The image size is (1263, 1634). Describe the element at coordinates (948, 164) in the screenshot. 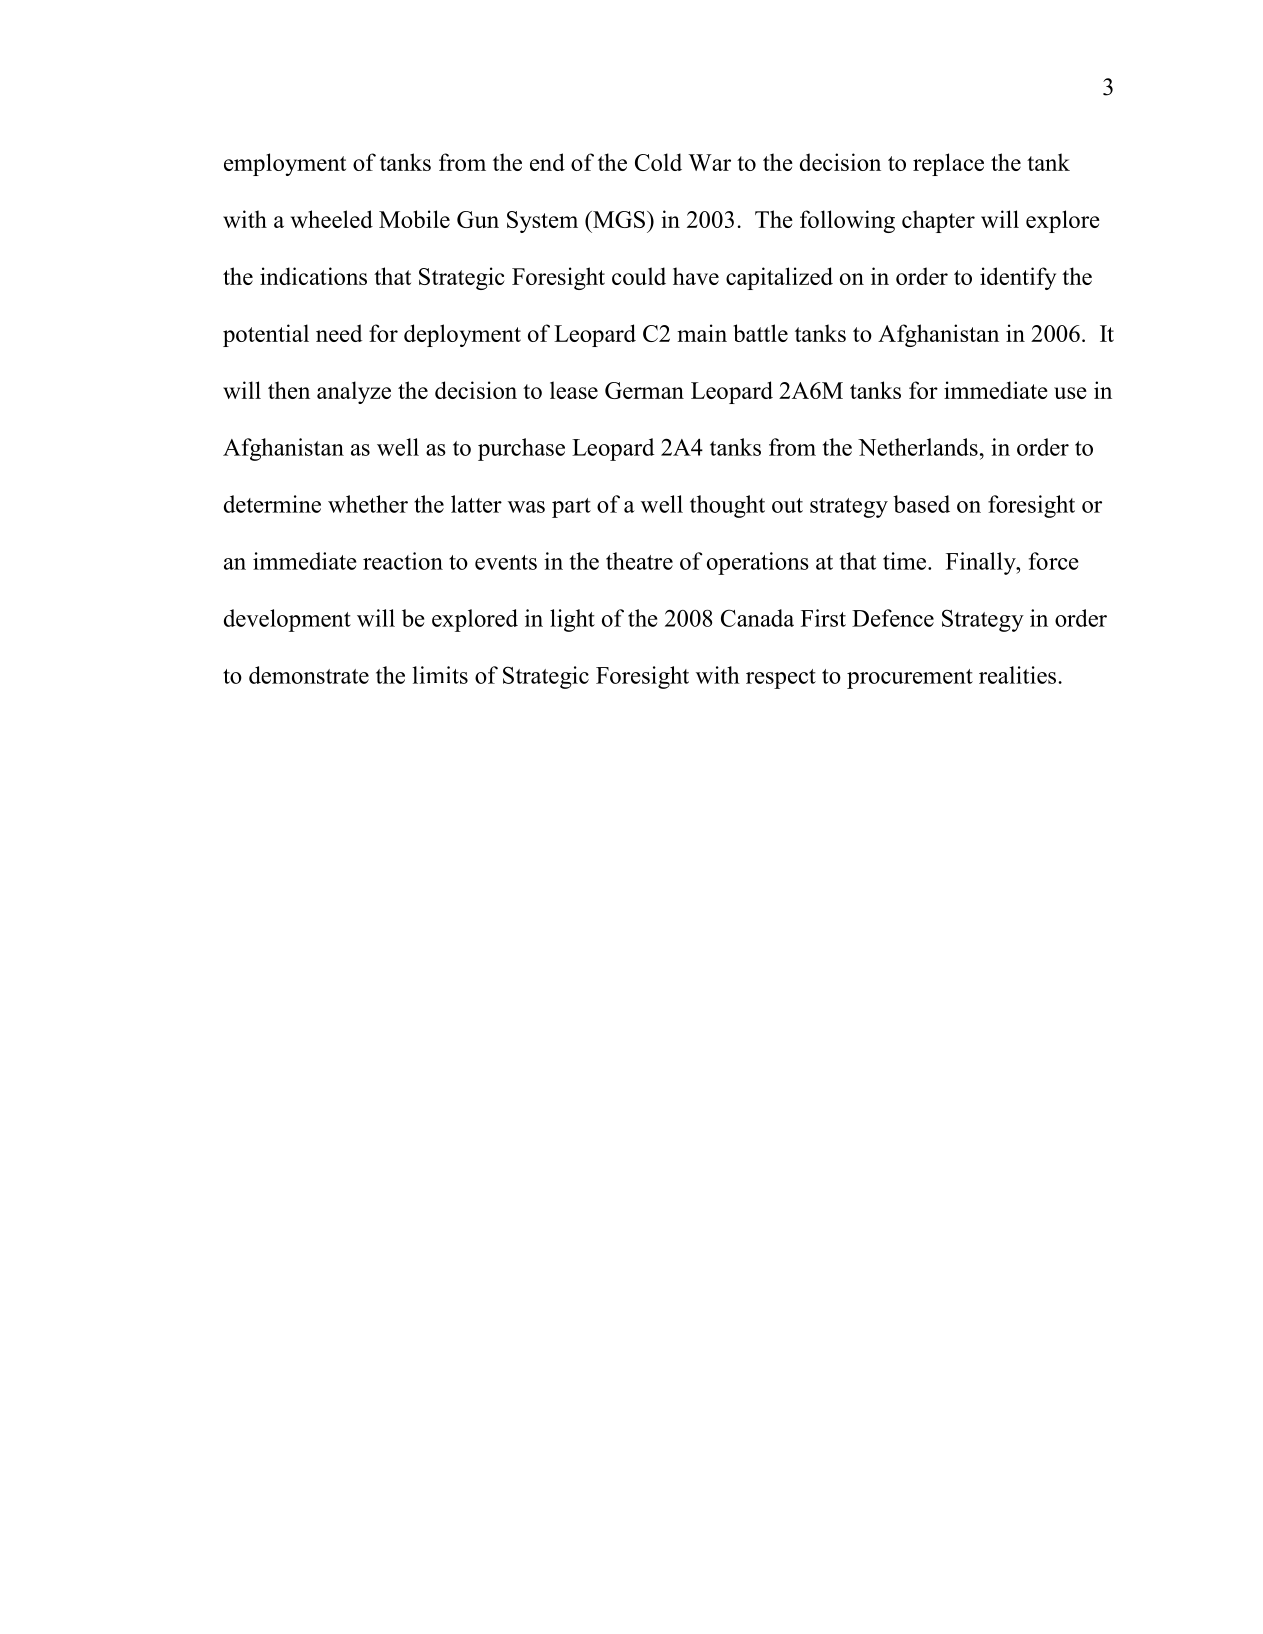

I see `replace` at that location.
